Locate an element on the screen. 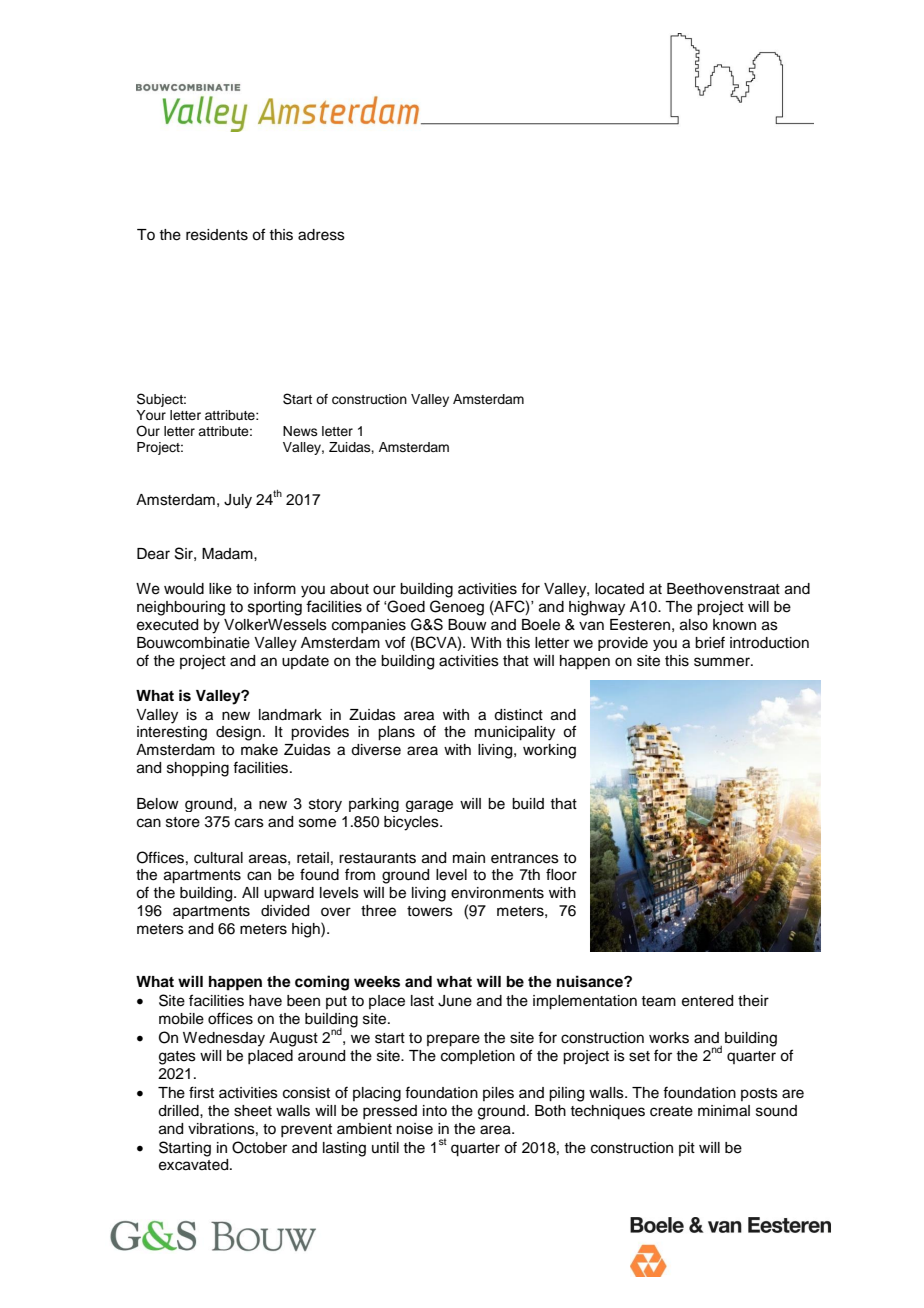 The image size is (924, 1308). entered is located at coordinates (707, 1001).
